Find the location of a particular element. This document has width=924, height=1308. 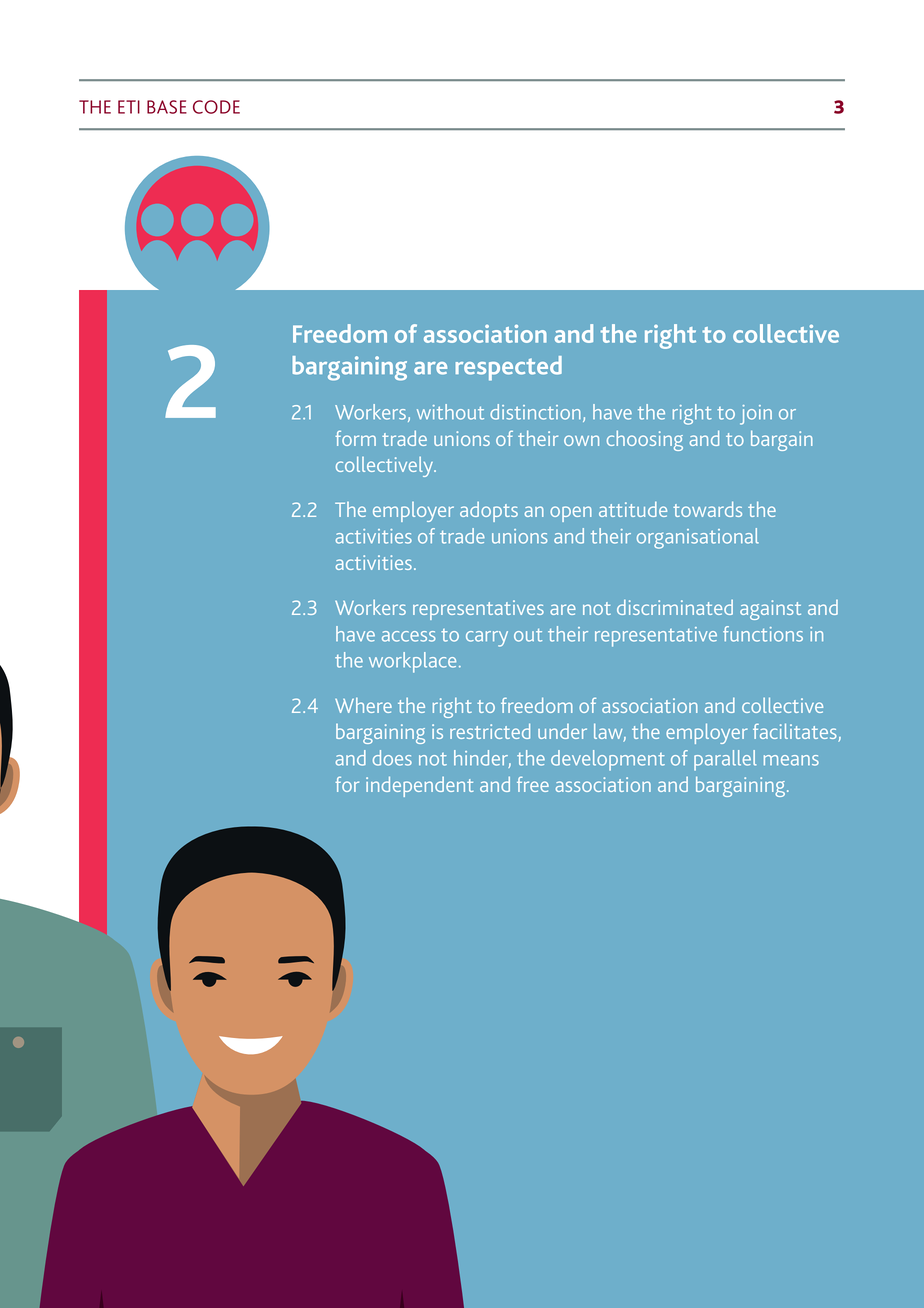

adopts is located at coordinates (489, 512).
